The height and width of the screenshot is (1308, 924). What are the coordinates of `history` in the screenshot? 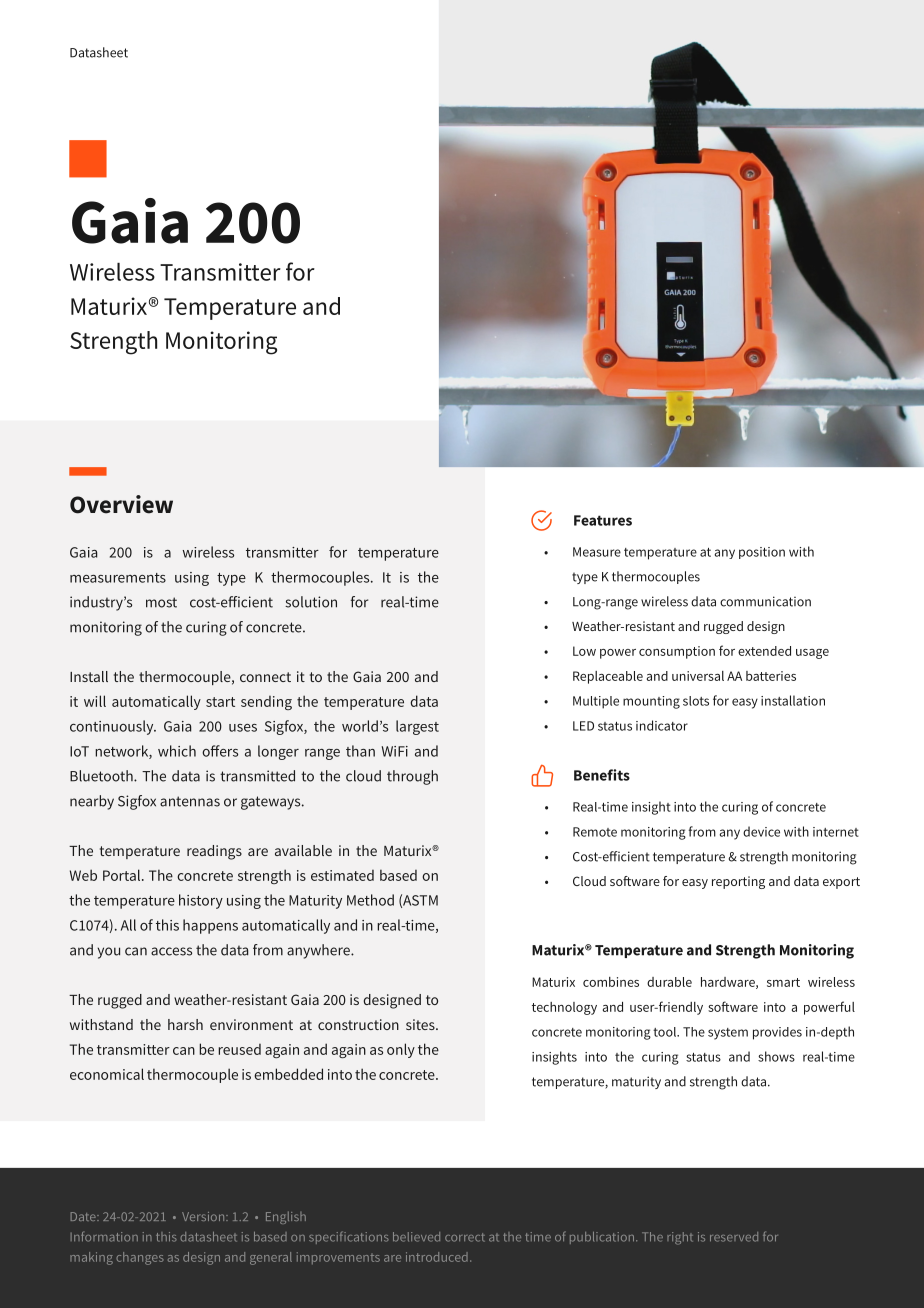 It's located at (201, 901).
